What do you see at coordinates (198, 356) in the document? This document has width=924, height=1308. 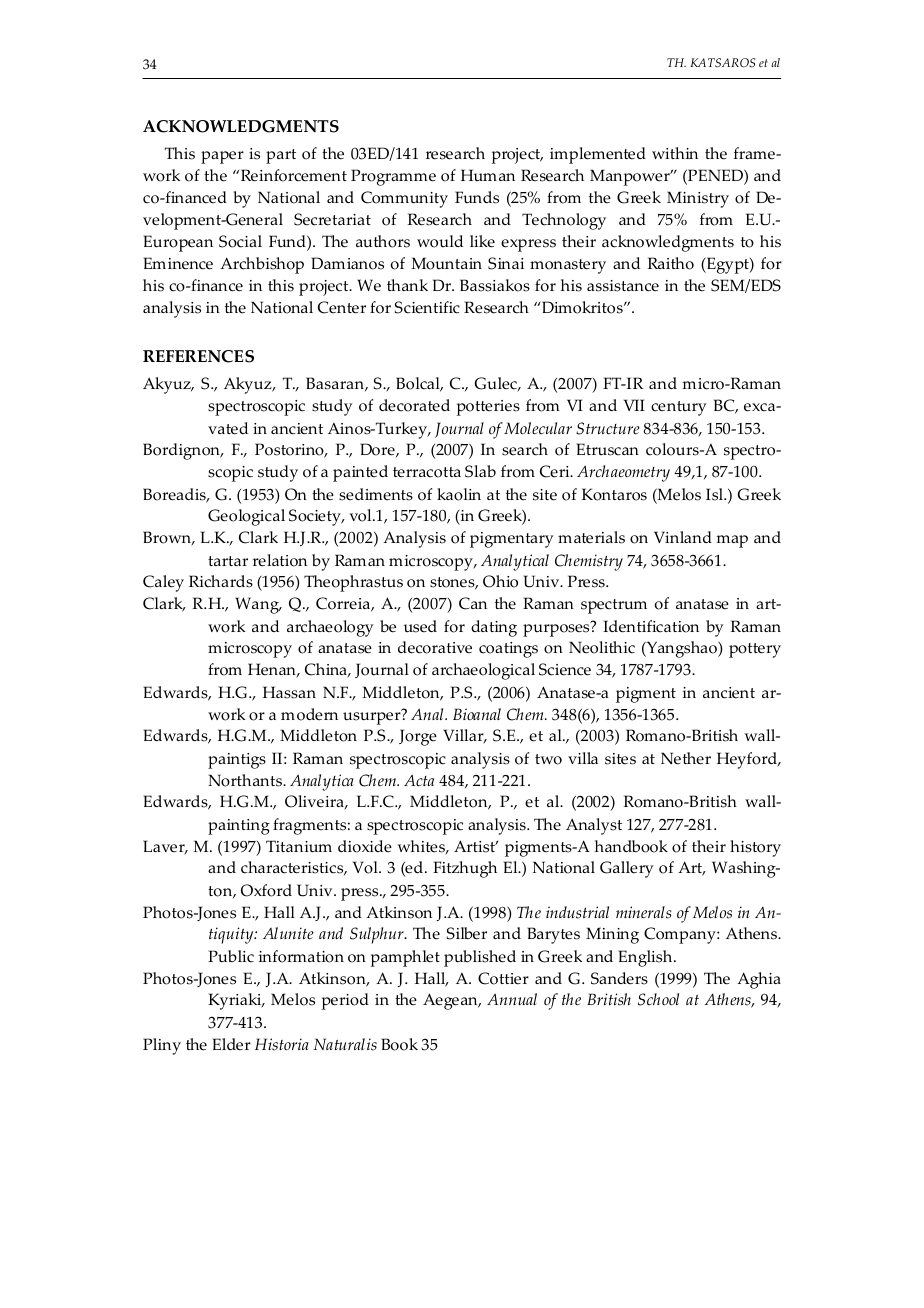 I see `REFERENCES` at bounding box center [198, 356].
